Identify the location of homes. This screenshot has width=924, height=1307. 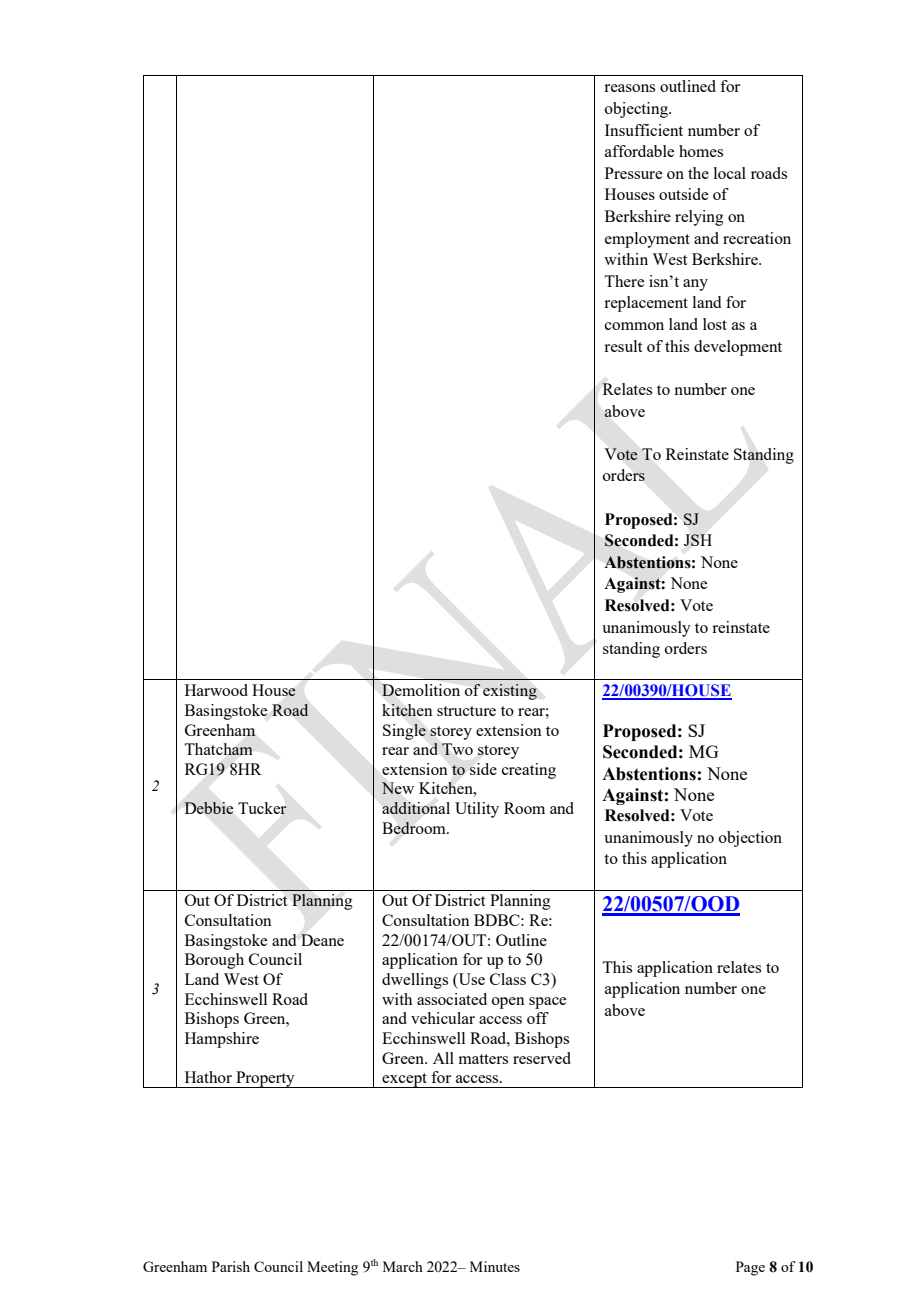
(701, 151).
